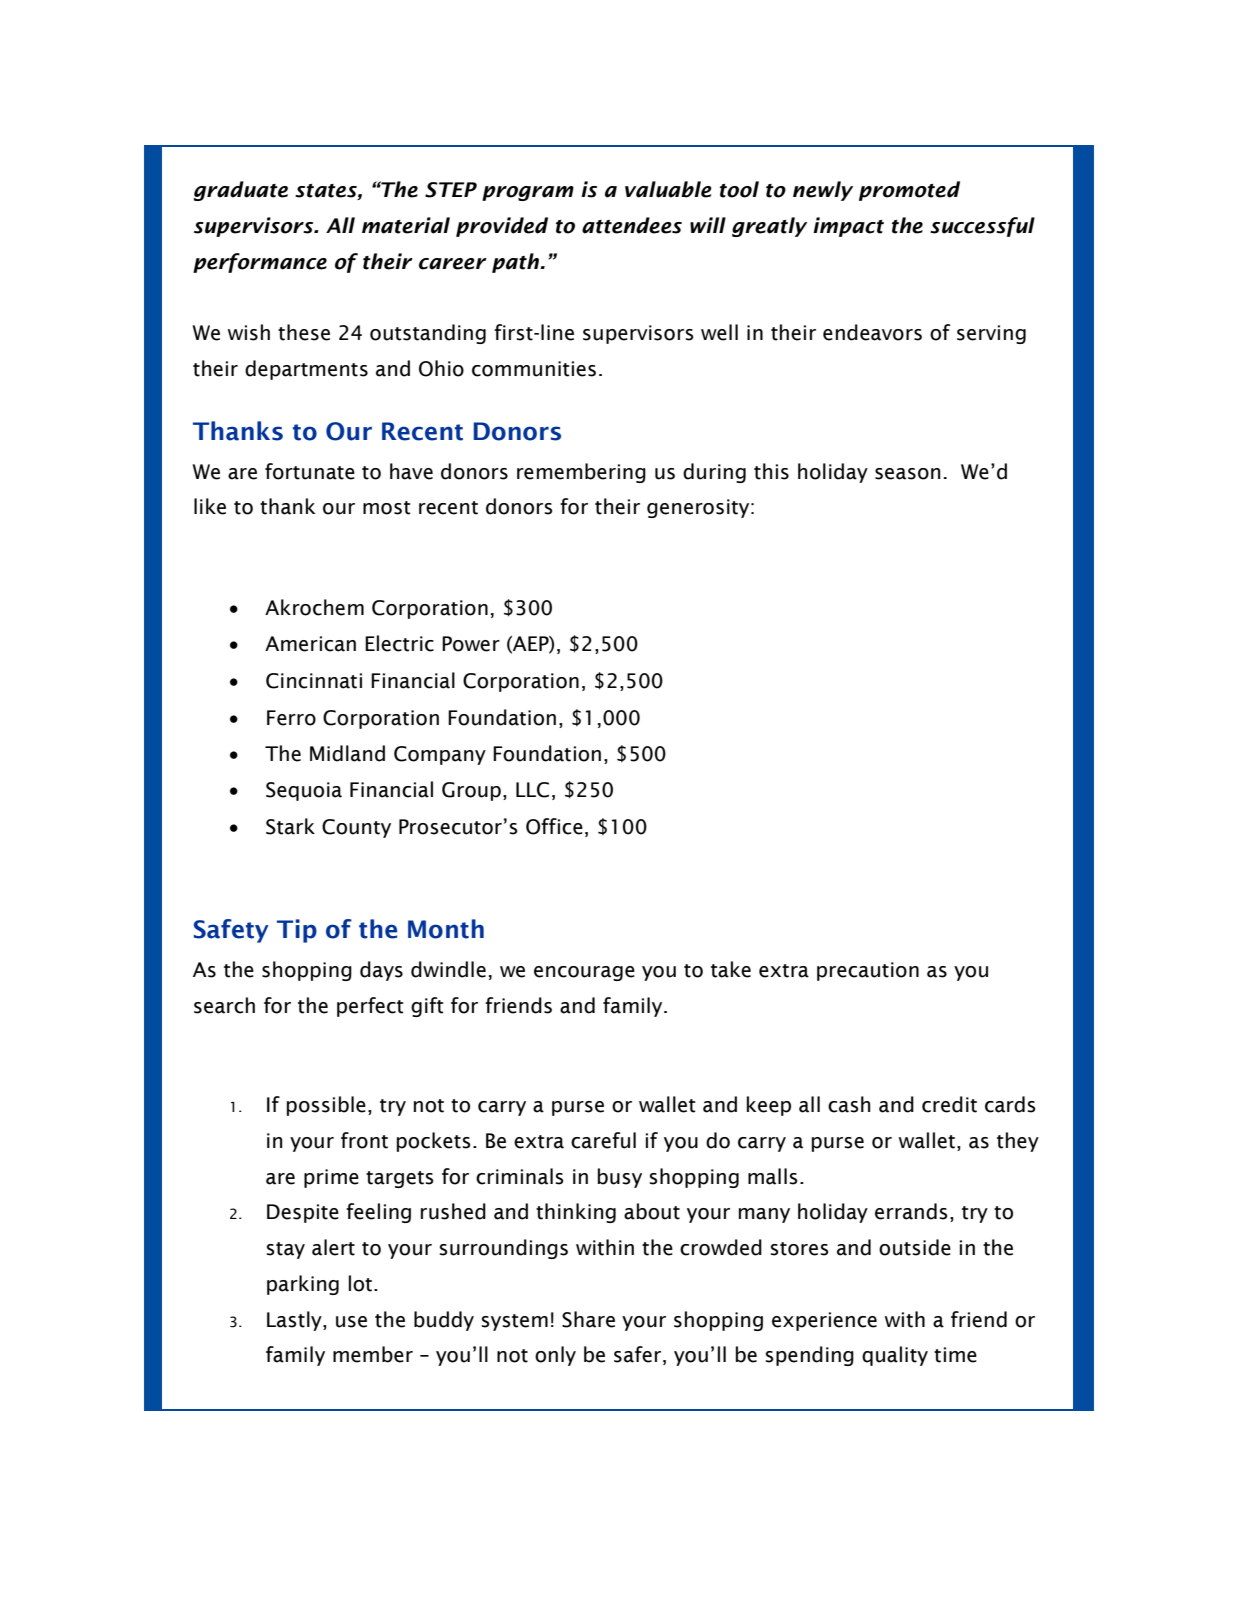 Image resolution: width=1238 pixels, height=1602 pixels. Describe the element at coordinates (532, 790) in the screenshot. I see `LLC` at that location.
